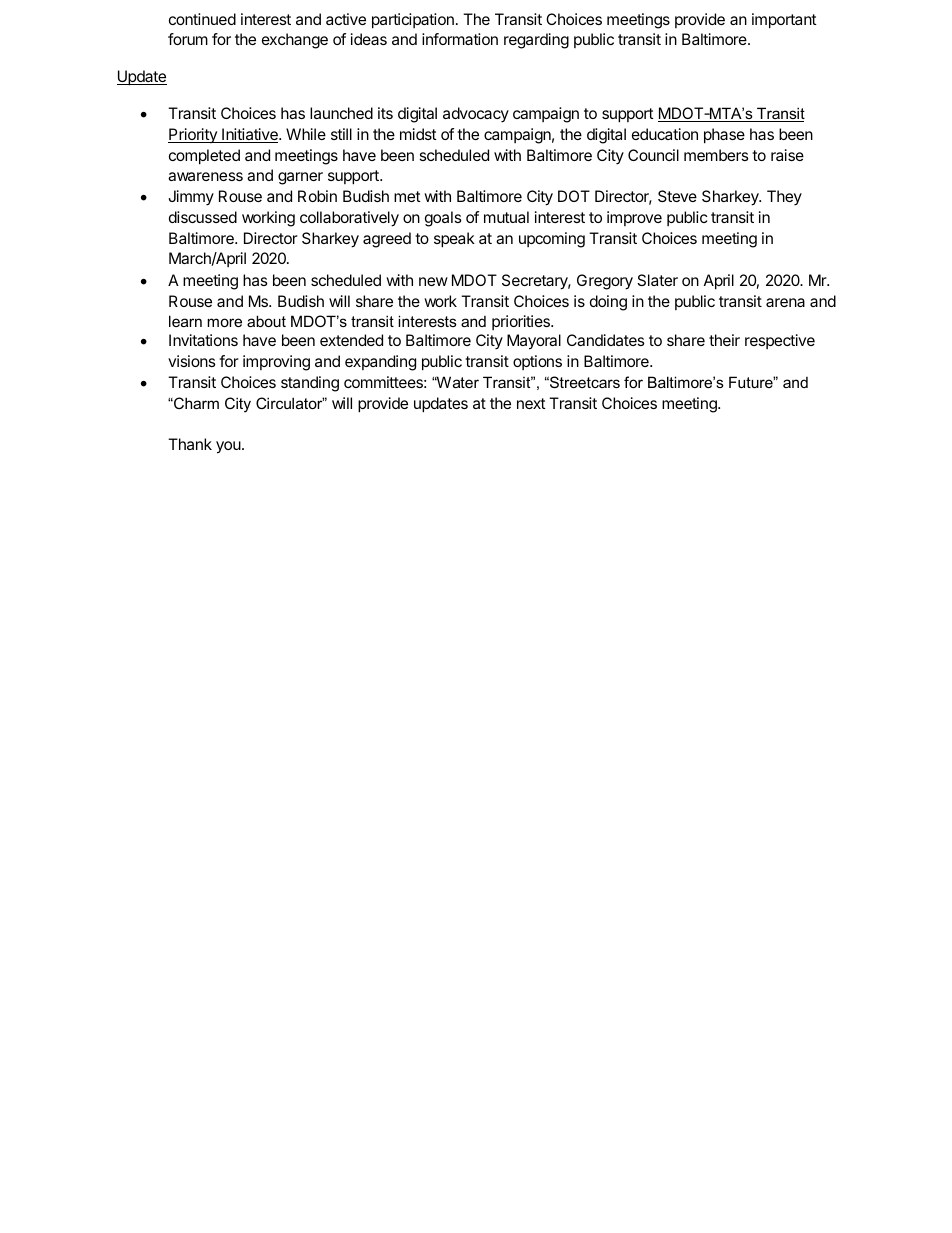 The height and width of the page is (1233, 952). Describe the element at coordinates (724, 340) in the page. I see `their` at that location.
